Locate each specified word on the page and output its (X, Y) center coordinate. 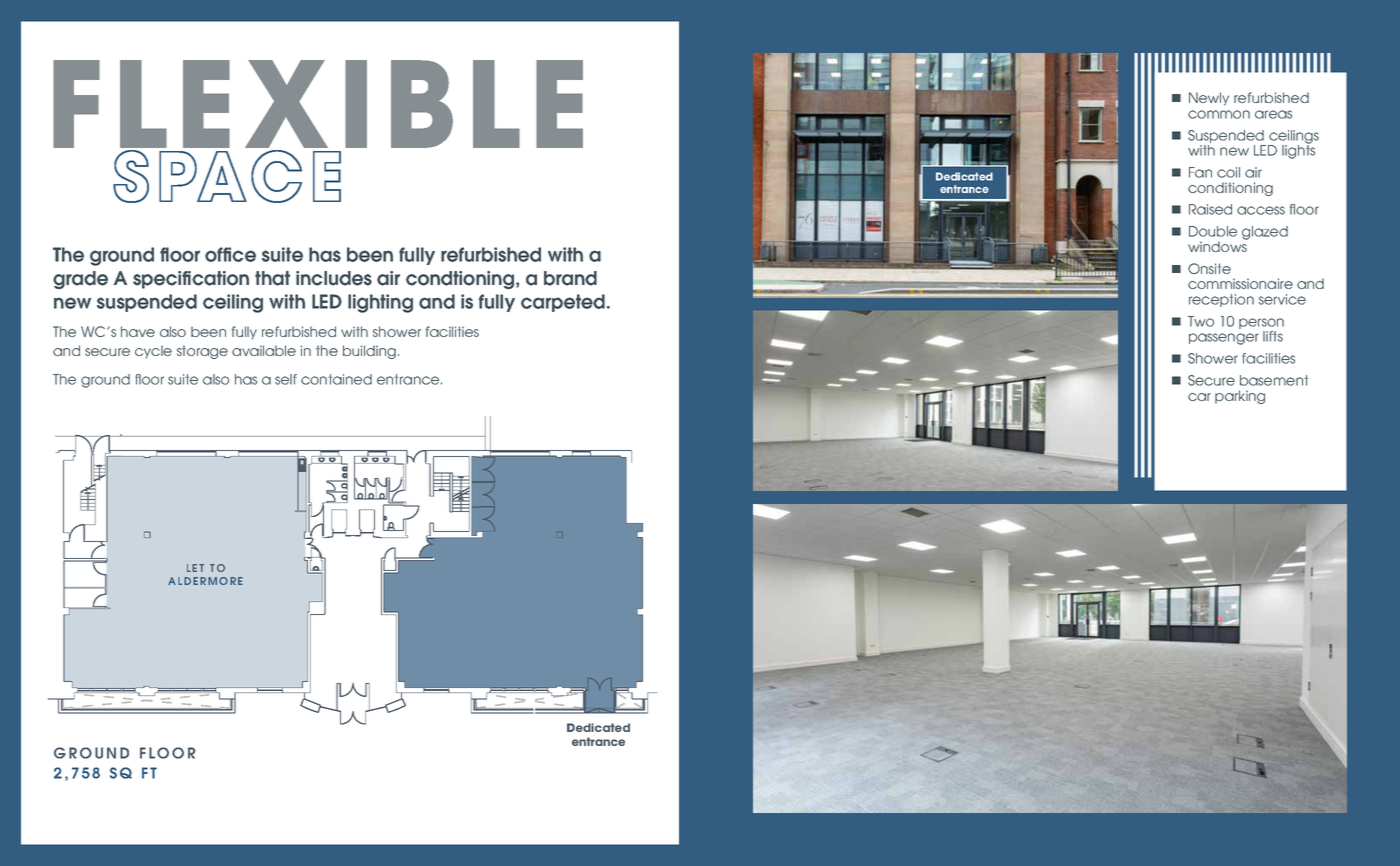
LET (195, 568)
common (1219, 114)
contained (336, 379)
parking (1240, 397)
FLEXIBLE (318, 104)
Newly (1209, 99)
